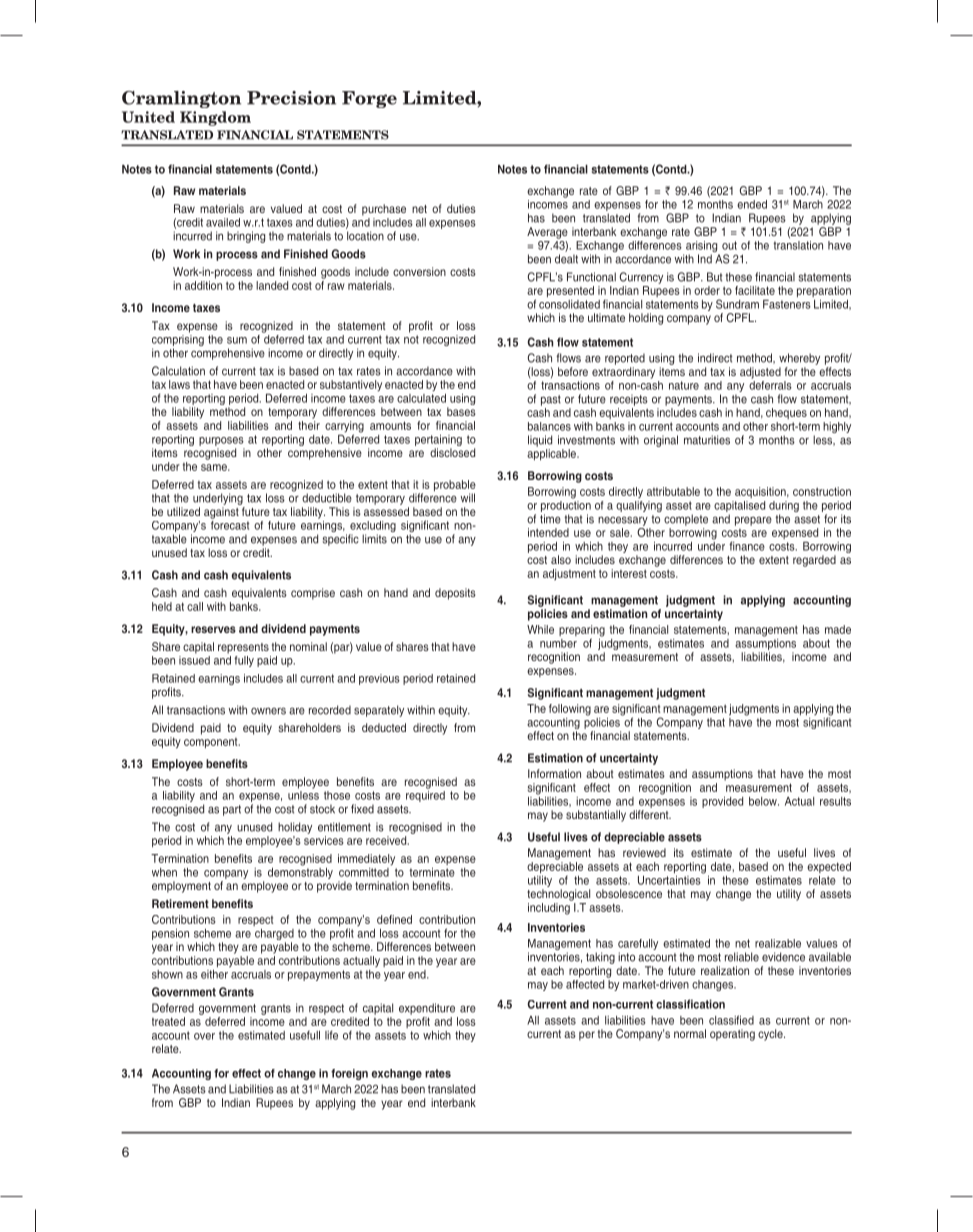 Image resolution: width=973 pixels, height=1232 pixels. What do you see at coordinates (168, 1021) in the screenshot?
I see `treated` at bounding box center [168, 1021].
